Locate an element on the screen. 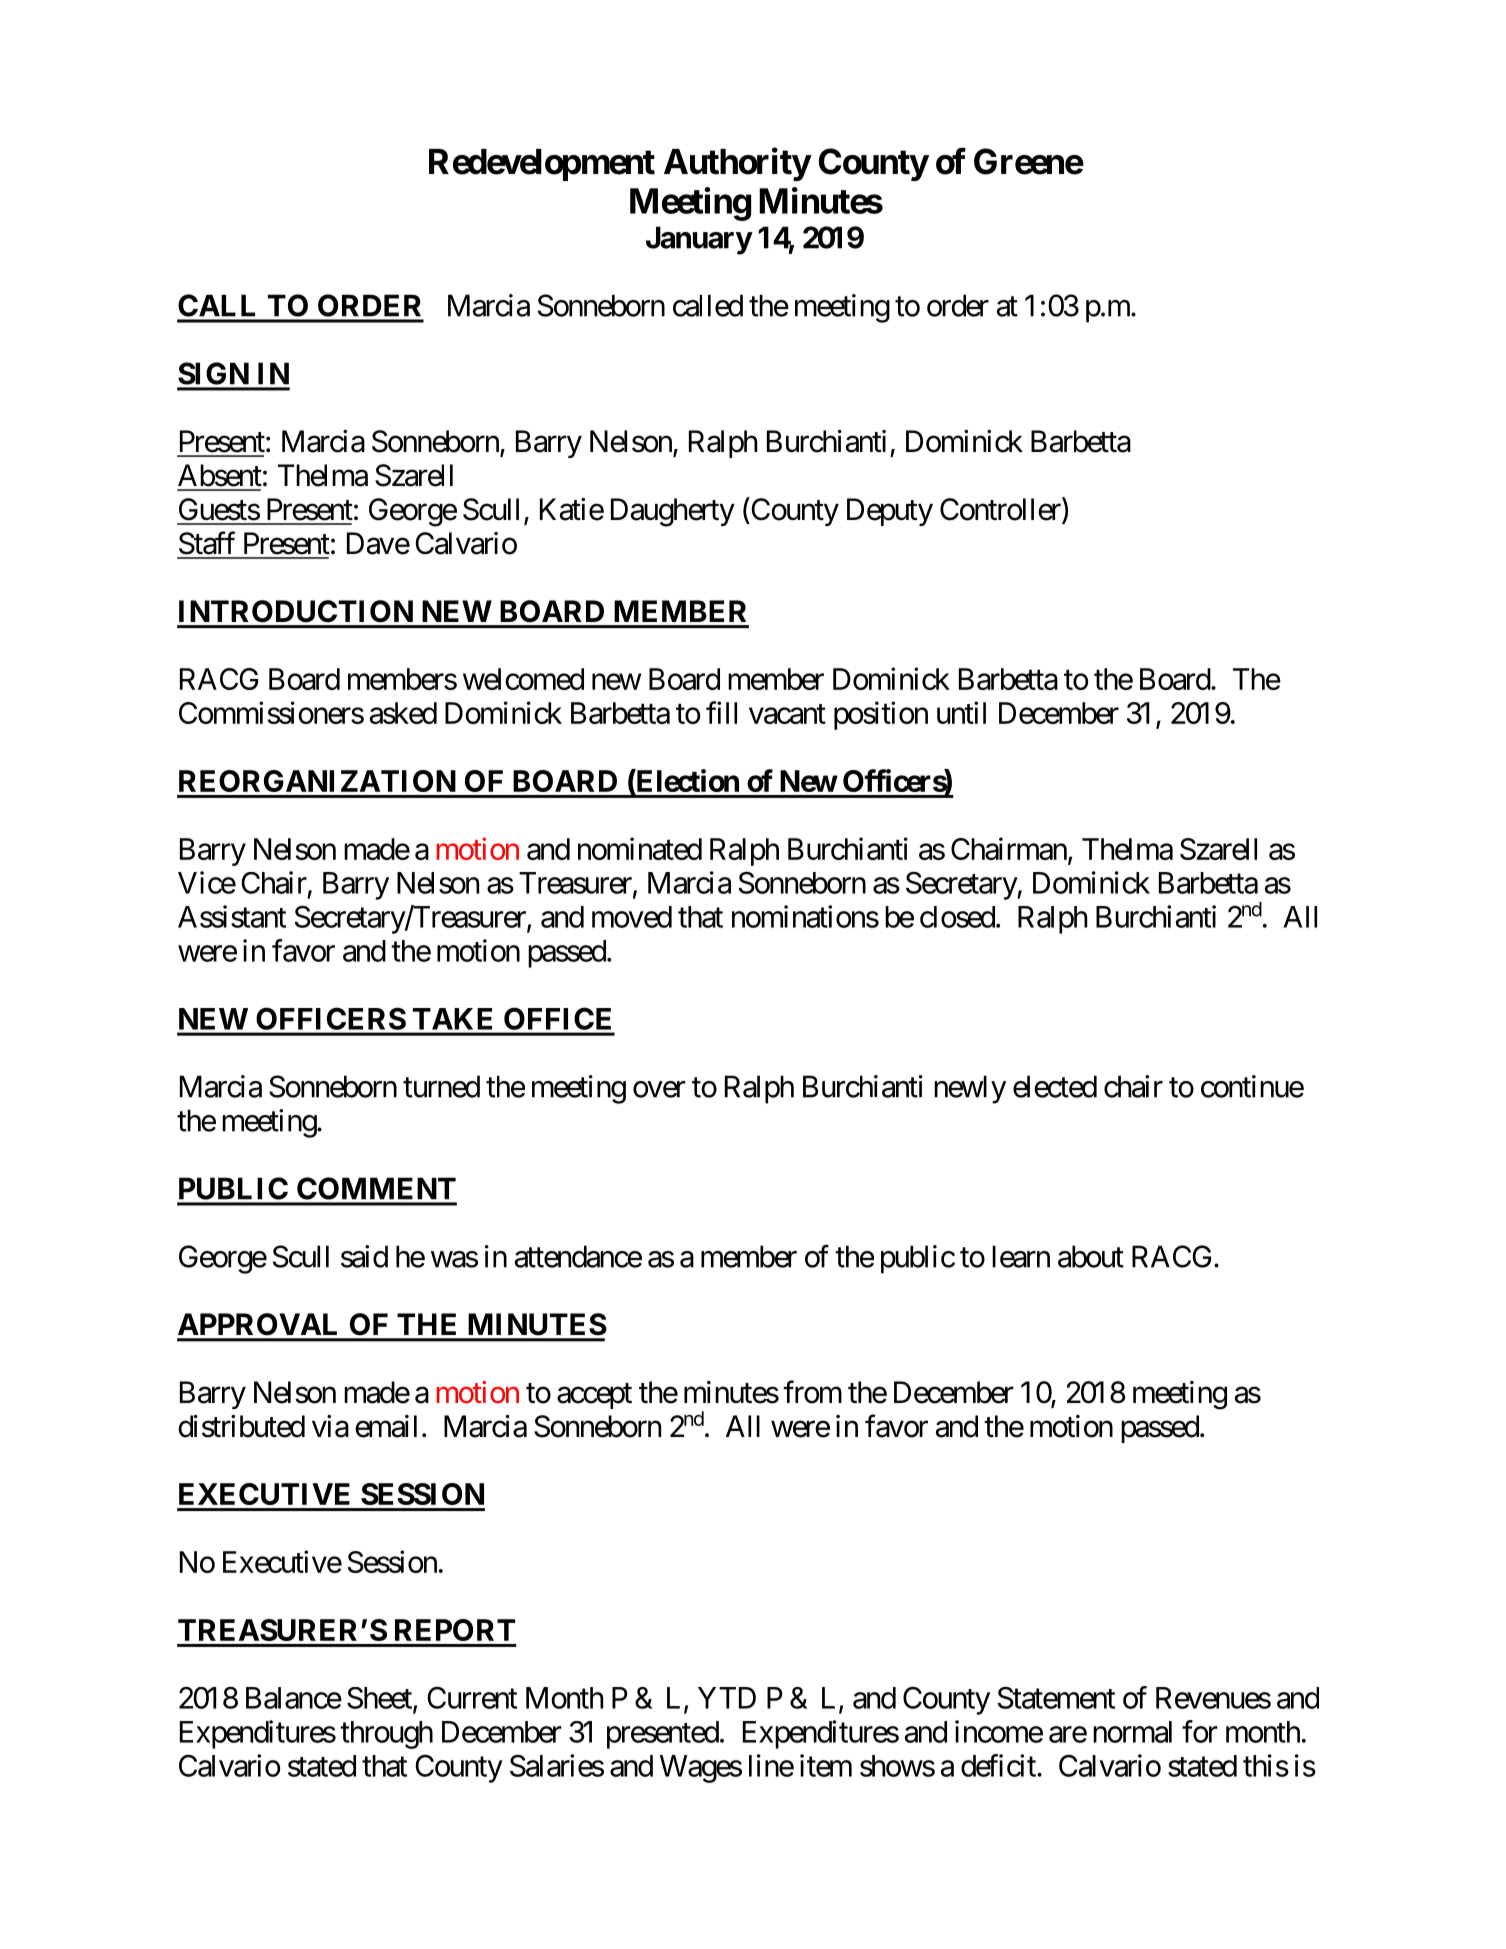  Statement is located at coordinates (1056, 1697).
